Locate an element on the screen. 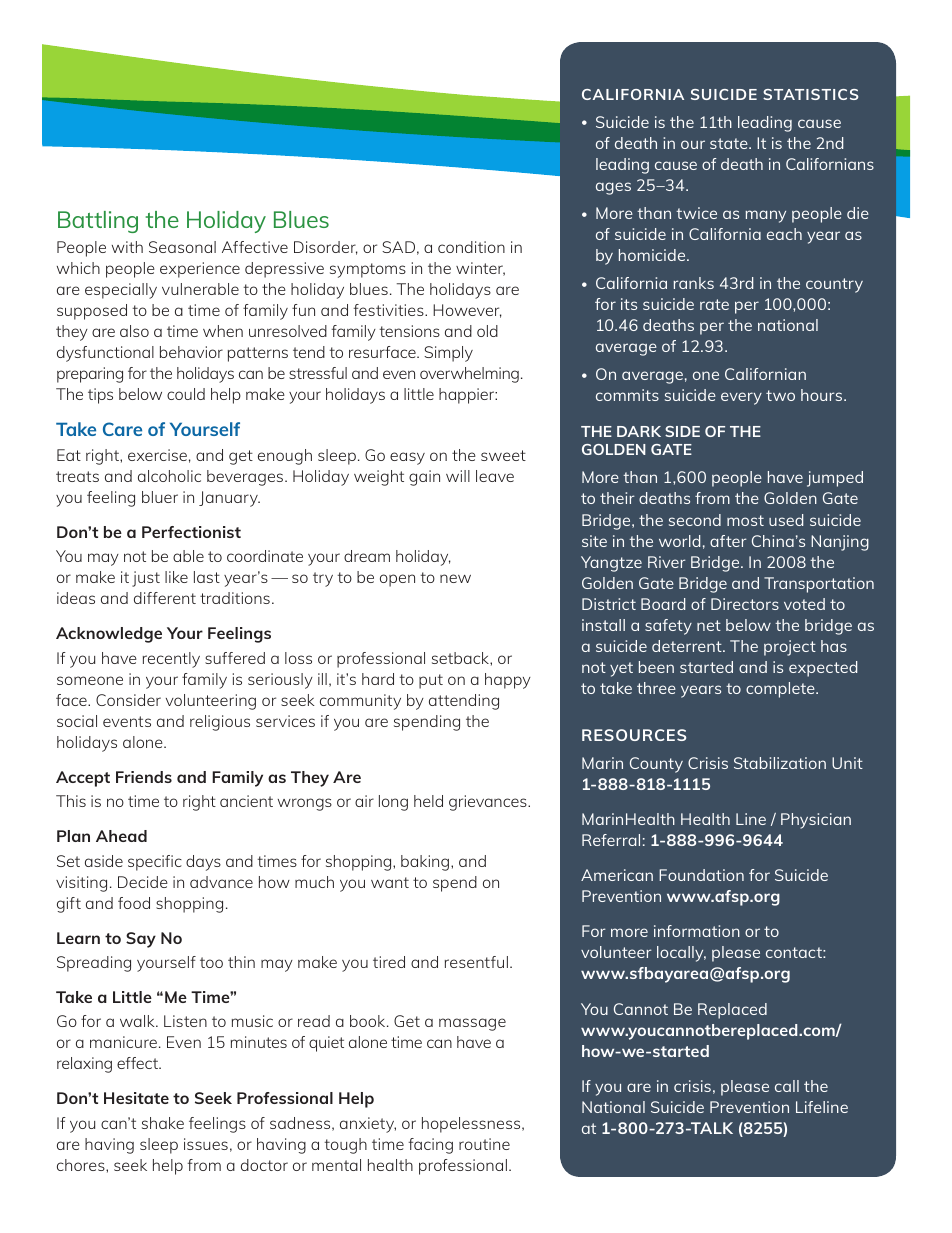 The width and height of the screenshot is (952, 1233). Say is located at coordinates (141, 940).
